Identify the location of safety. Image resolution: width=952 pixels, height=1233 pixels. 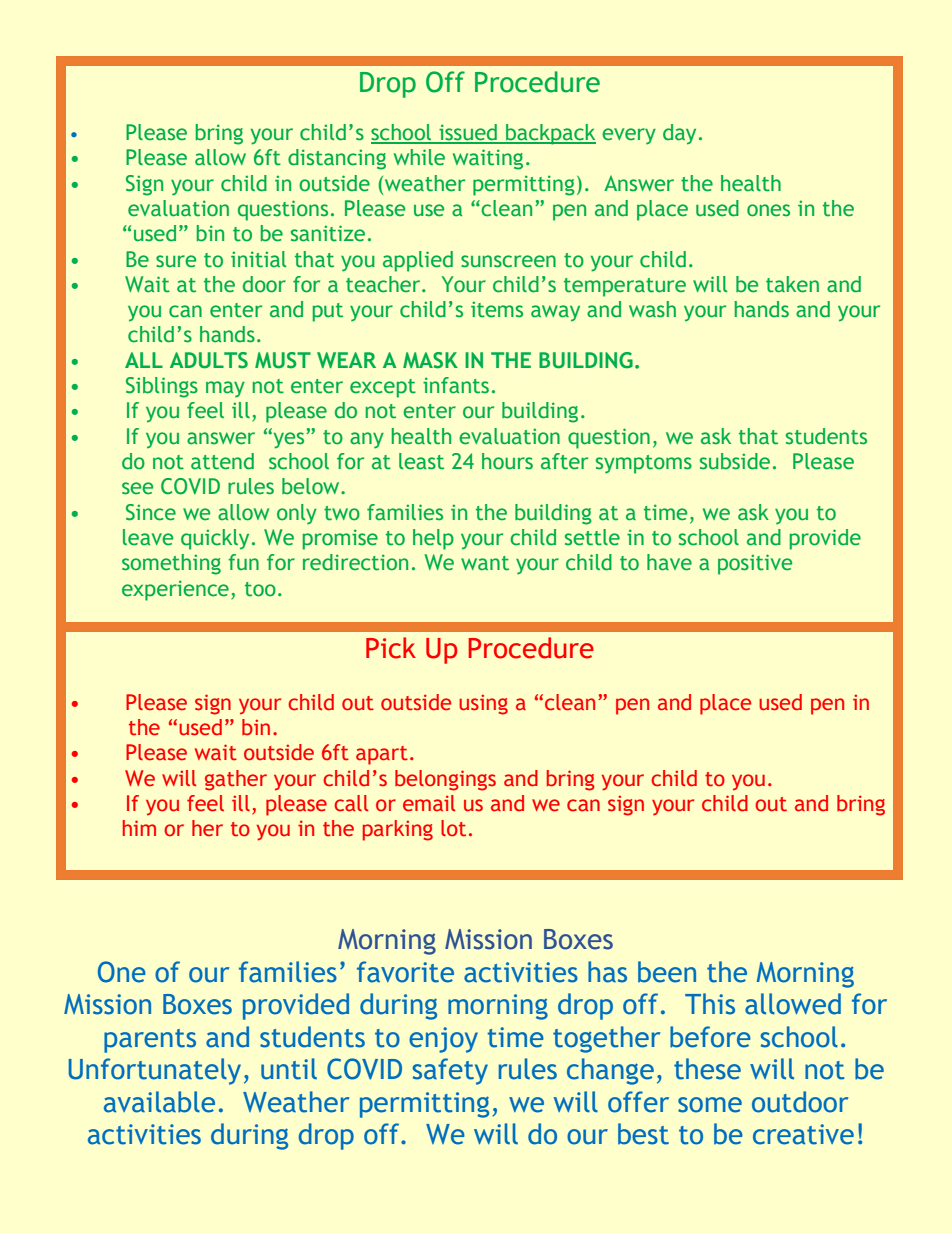
(450, 1071).
